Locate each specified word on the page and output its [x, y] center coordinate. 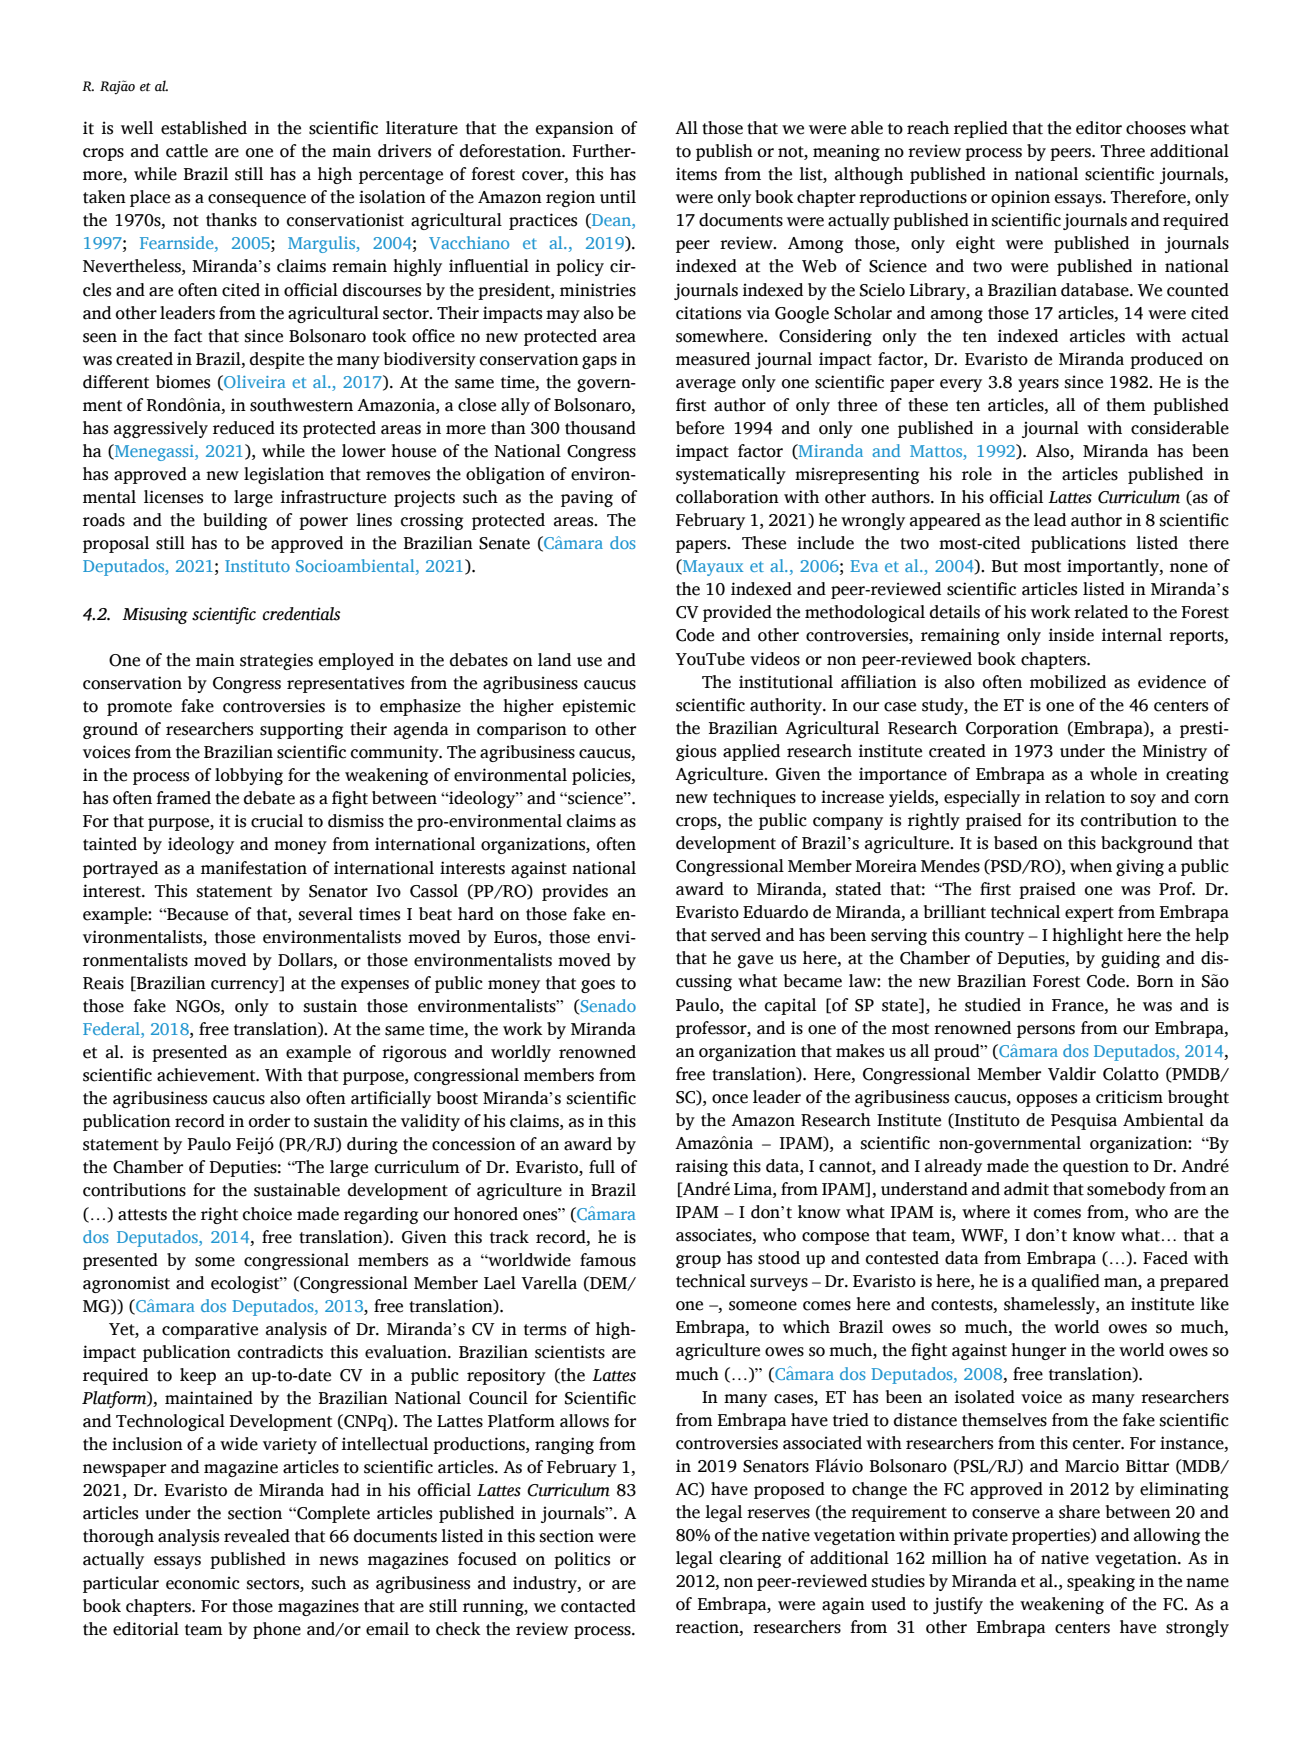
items [696, 174]
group [698, 1261]
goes [598, 986]
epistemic [599, 707]
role [977, 474]
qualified [1066, 1282]
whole [1113, 774]
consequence [257, 200]
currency [246, 986]
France [1079, 1005]
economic [203, 1583]
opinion [1020, 198]
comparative [210, 1330]
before [700, 428]
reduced [244, 428]
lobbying [249, 776]
